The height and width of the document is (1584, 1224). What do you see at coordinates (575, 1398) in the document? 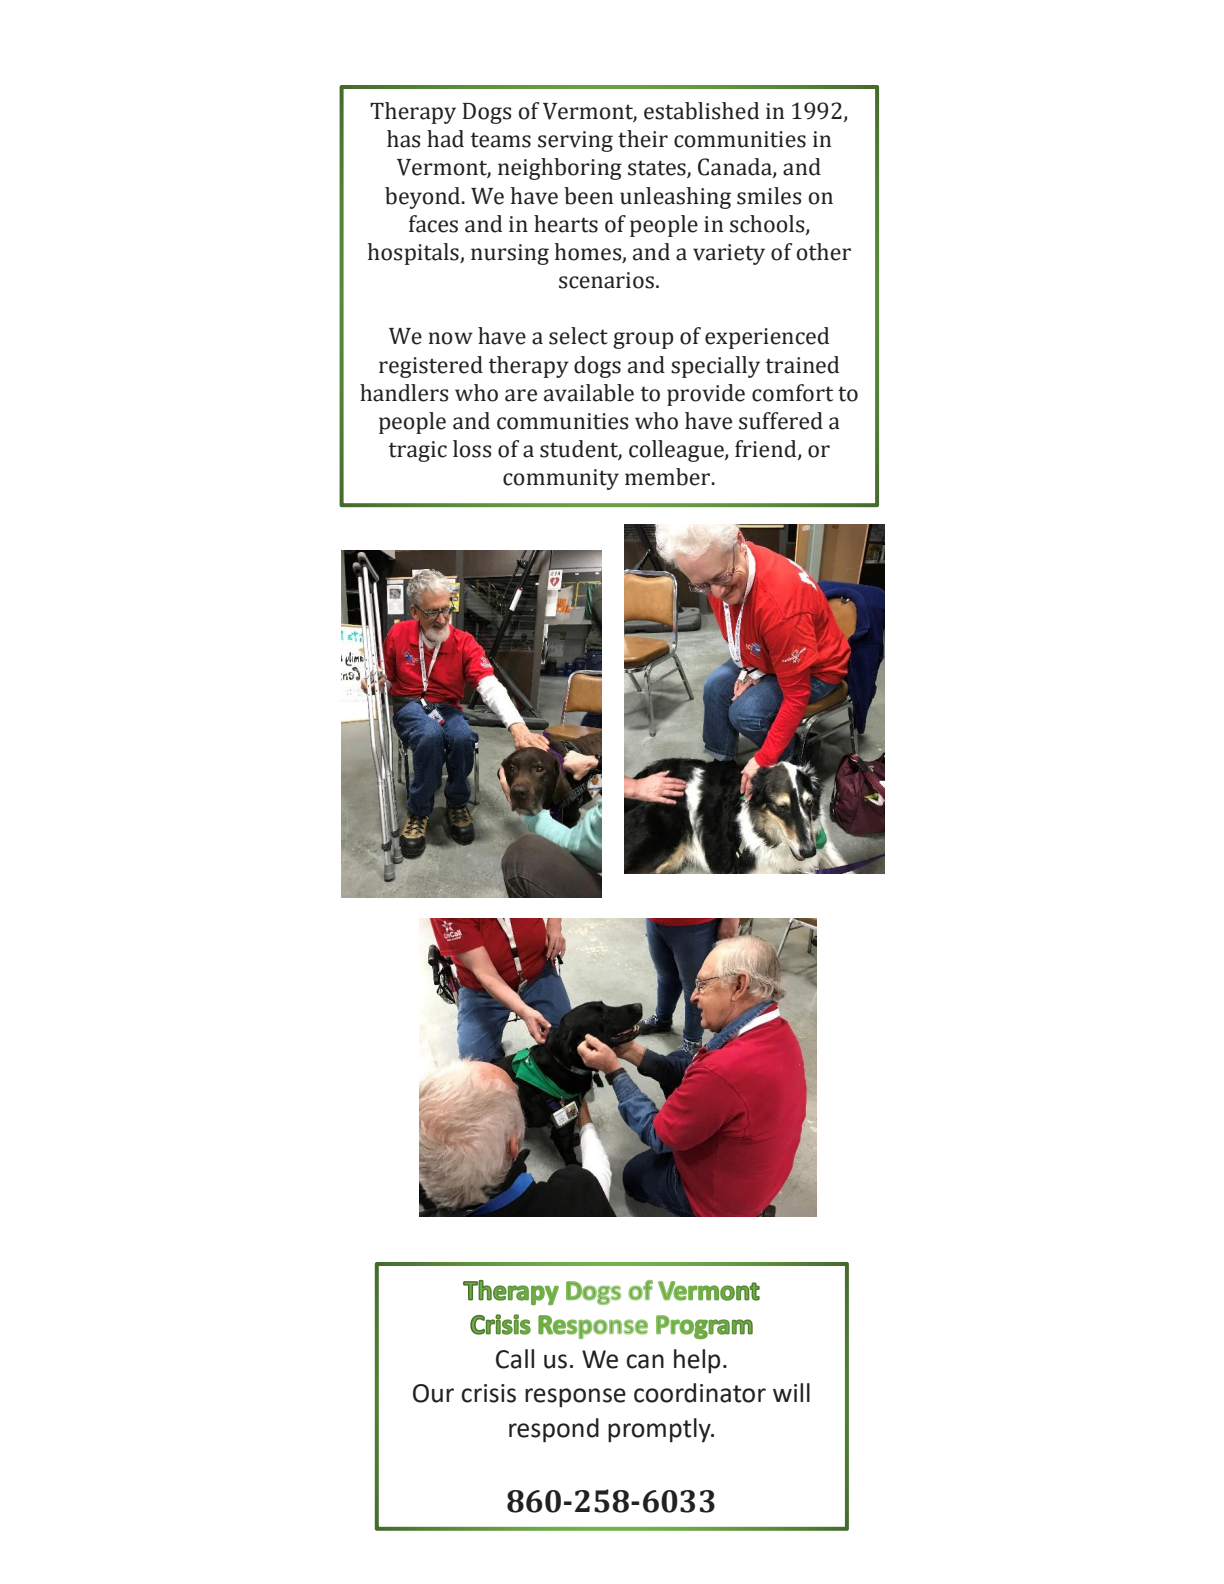
I see `response` at bounding box center [575, 1398].
